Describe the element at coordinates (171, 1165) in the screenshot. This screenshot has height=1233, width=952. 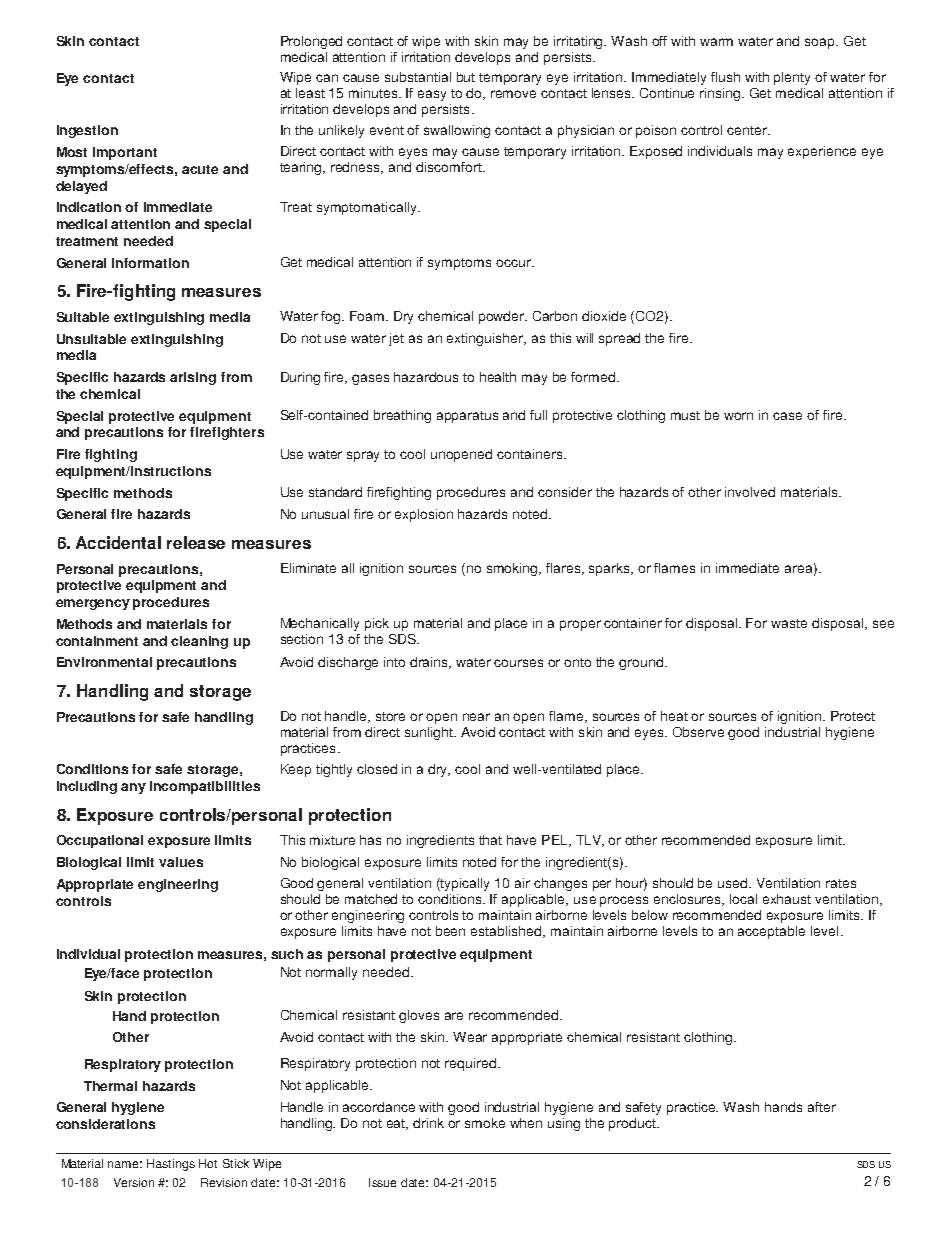
I see `Hastings` at that location.
